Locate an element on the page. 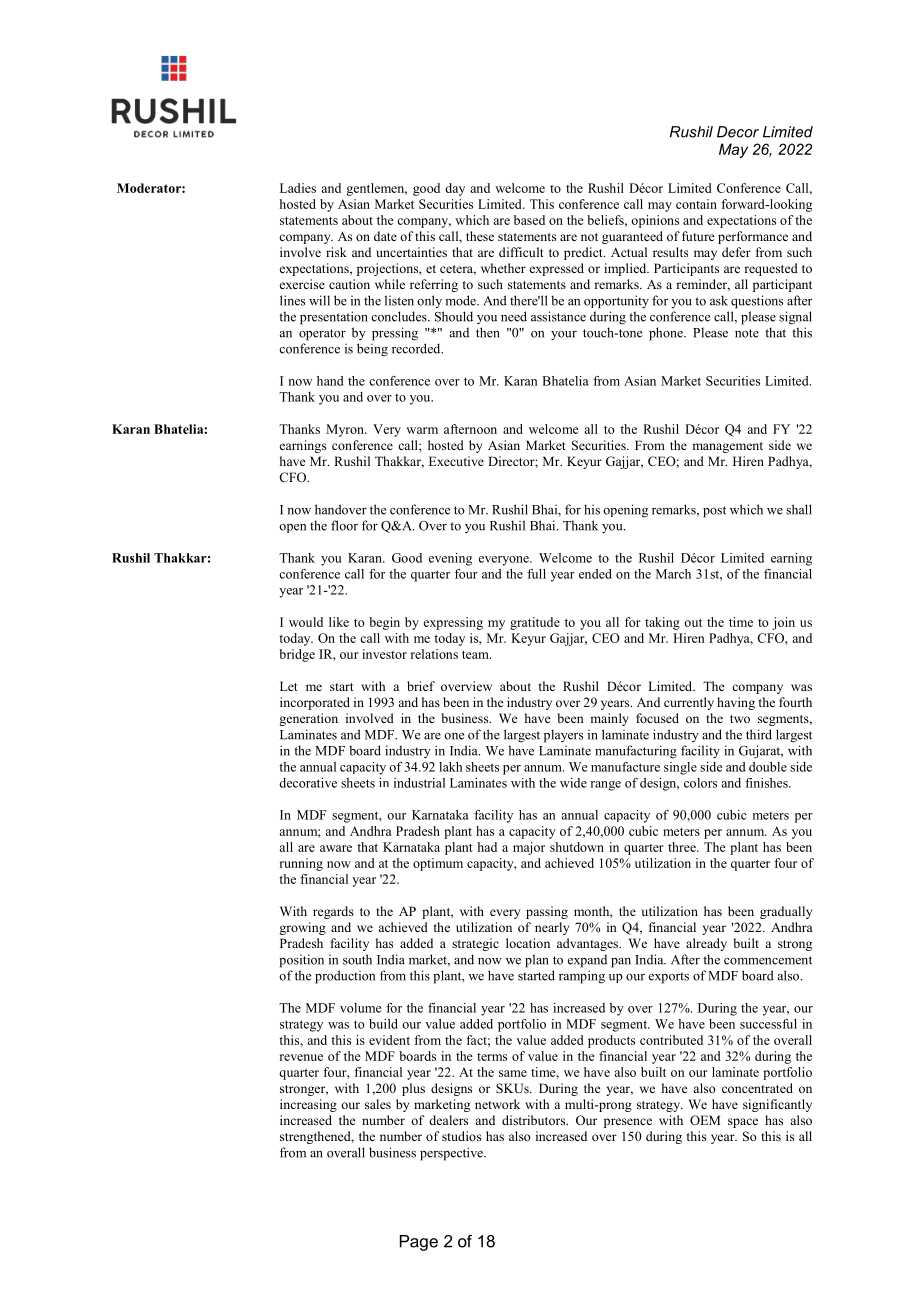 The height and width of the page is (1307, 924). players is located at coordinates (563, 736).
